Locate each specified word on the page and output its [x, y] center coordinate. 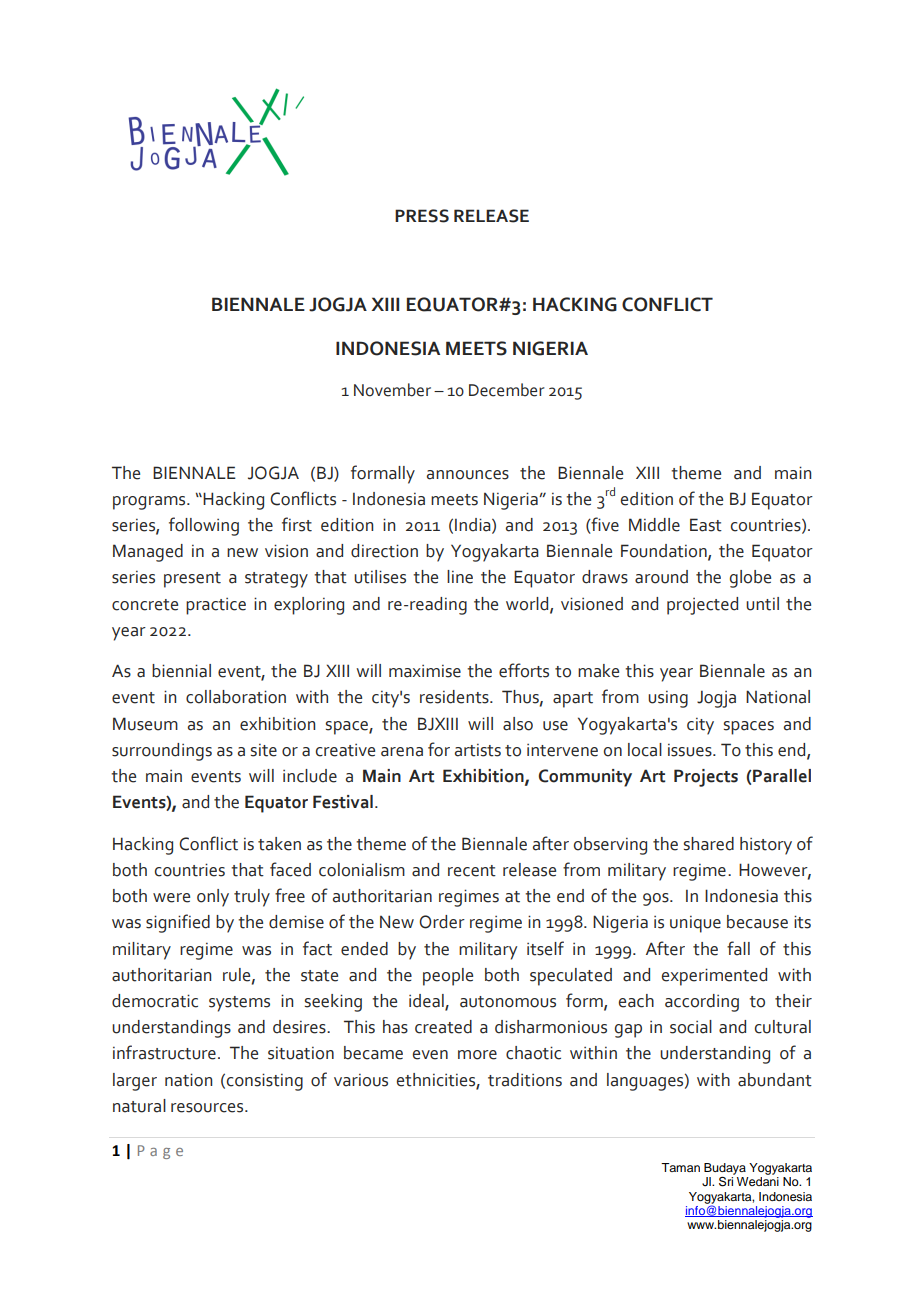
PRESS [422, 216]
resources [208, 1108]
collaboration [236, 697]
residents [455, 697]
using [668, 699]
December [507, 390]
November [392, 390]
